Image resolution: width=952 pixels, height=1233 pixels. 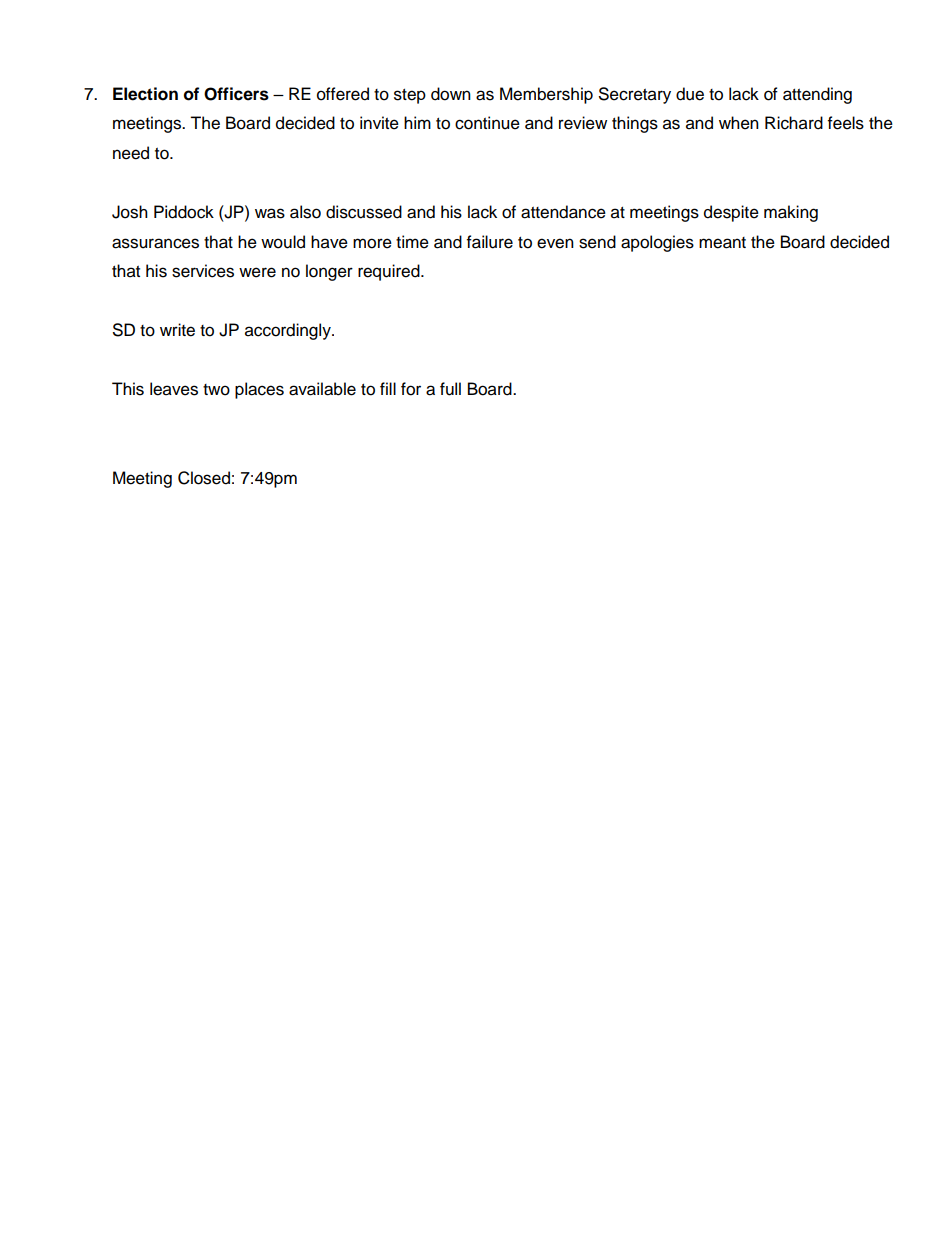 What do you see at coordinates (451, 94) in the screenshot?
I see `down` at bounding box center [451, 94].
